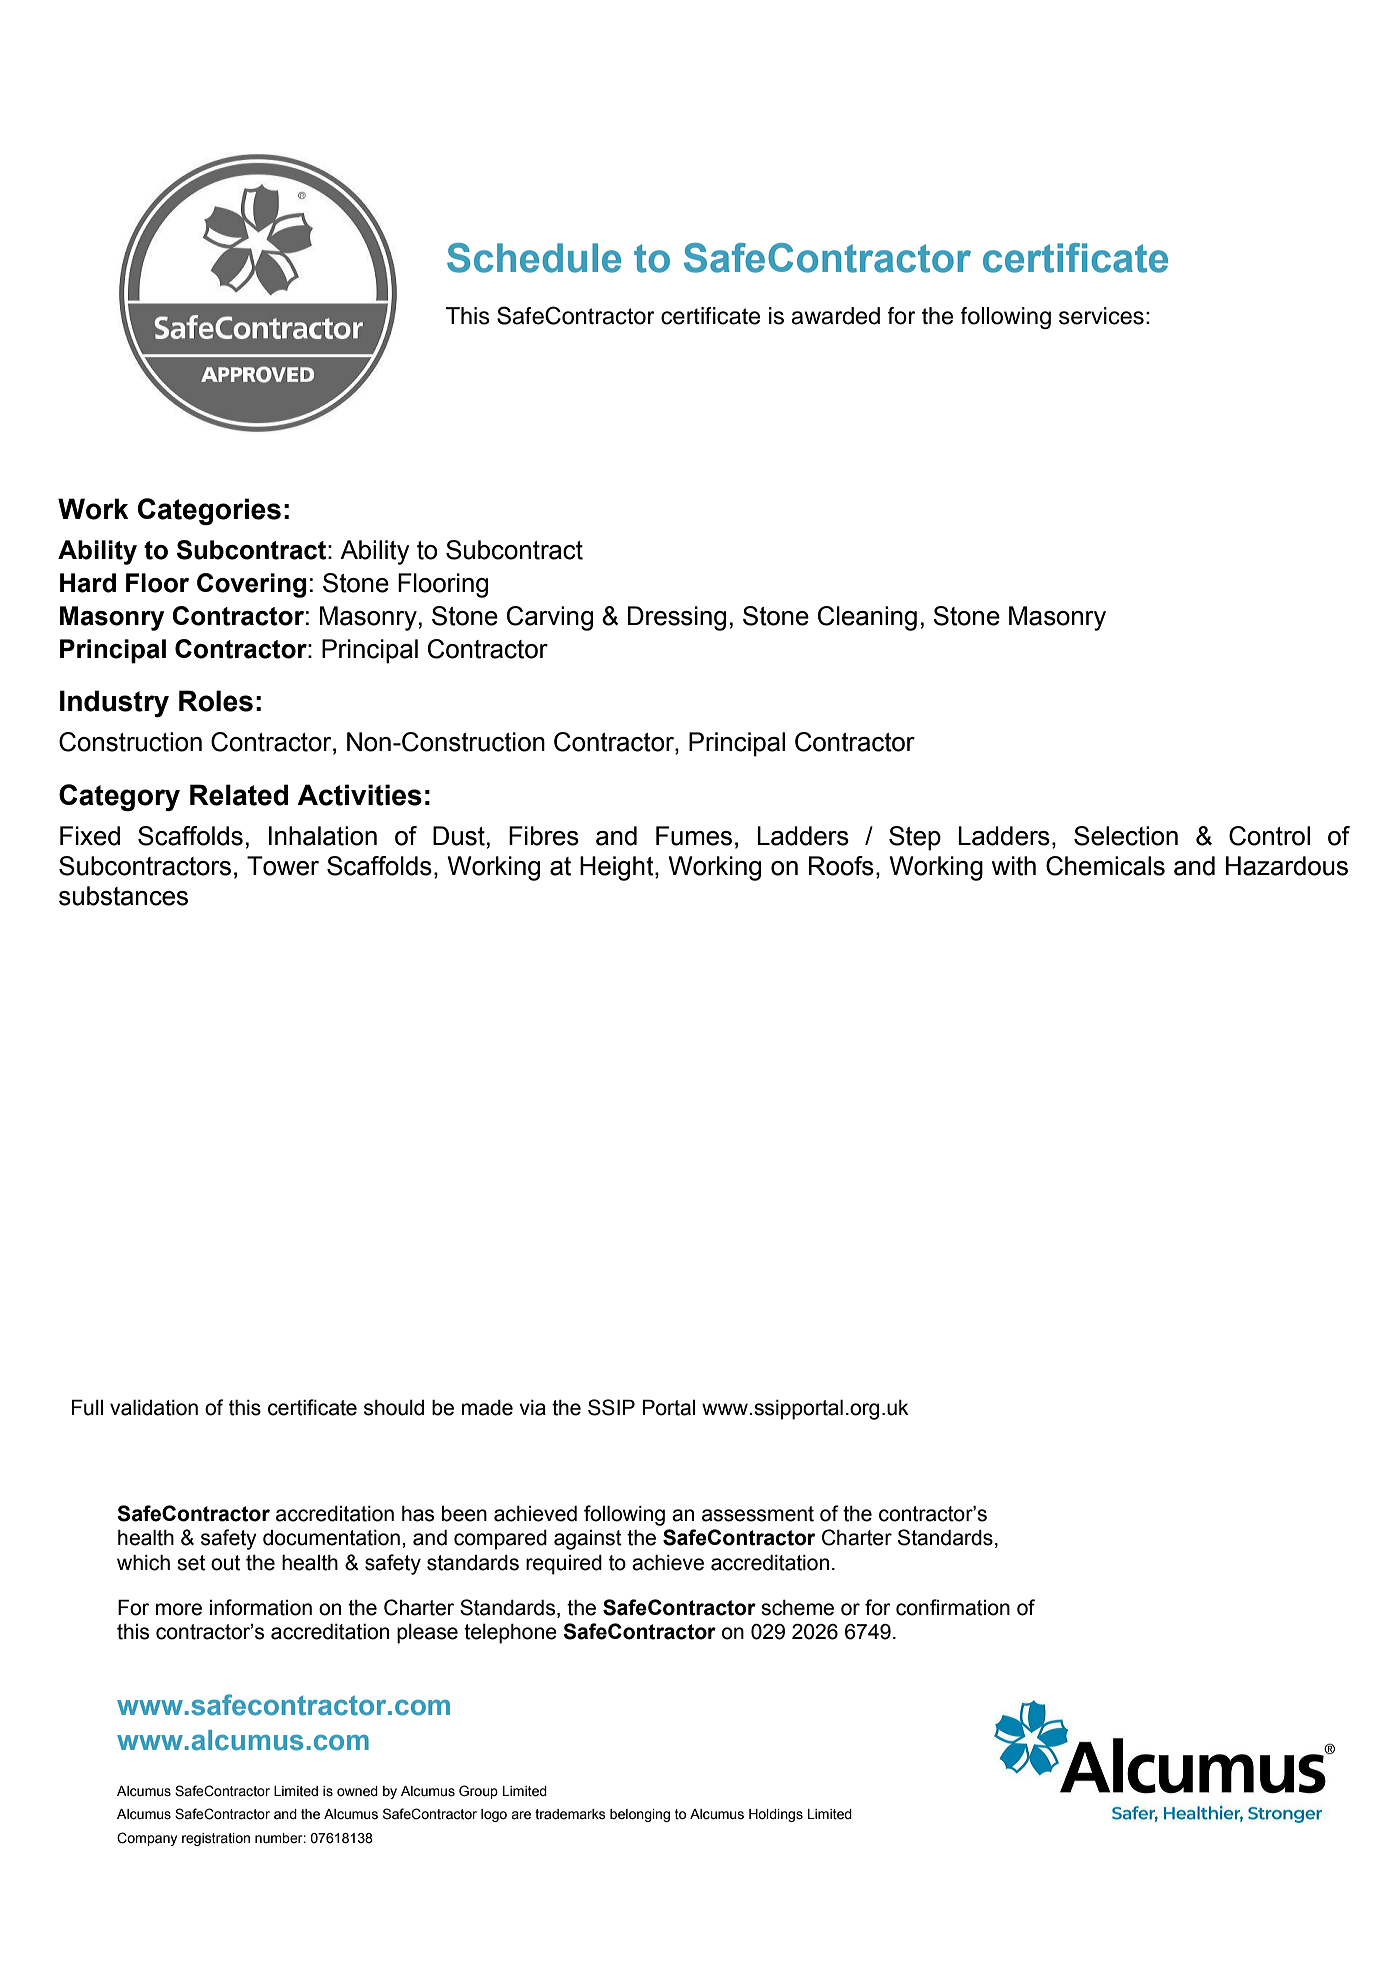 The image size is (1396, 1975). I want to click on Chemicals, so click(1105, 866).
